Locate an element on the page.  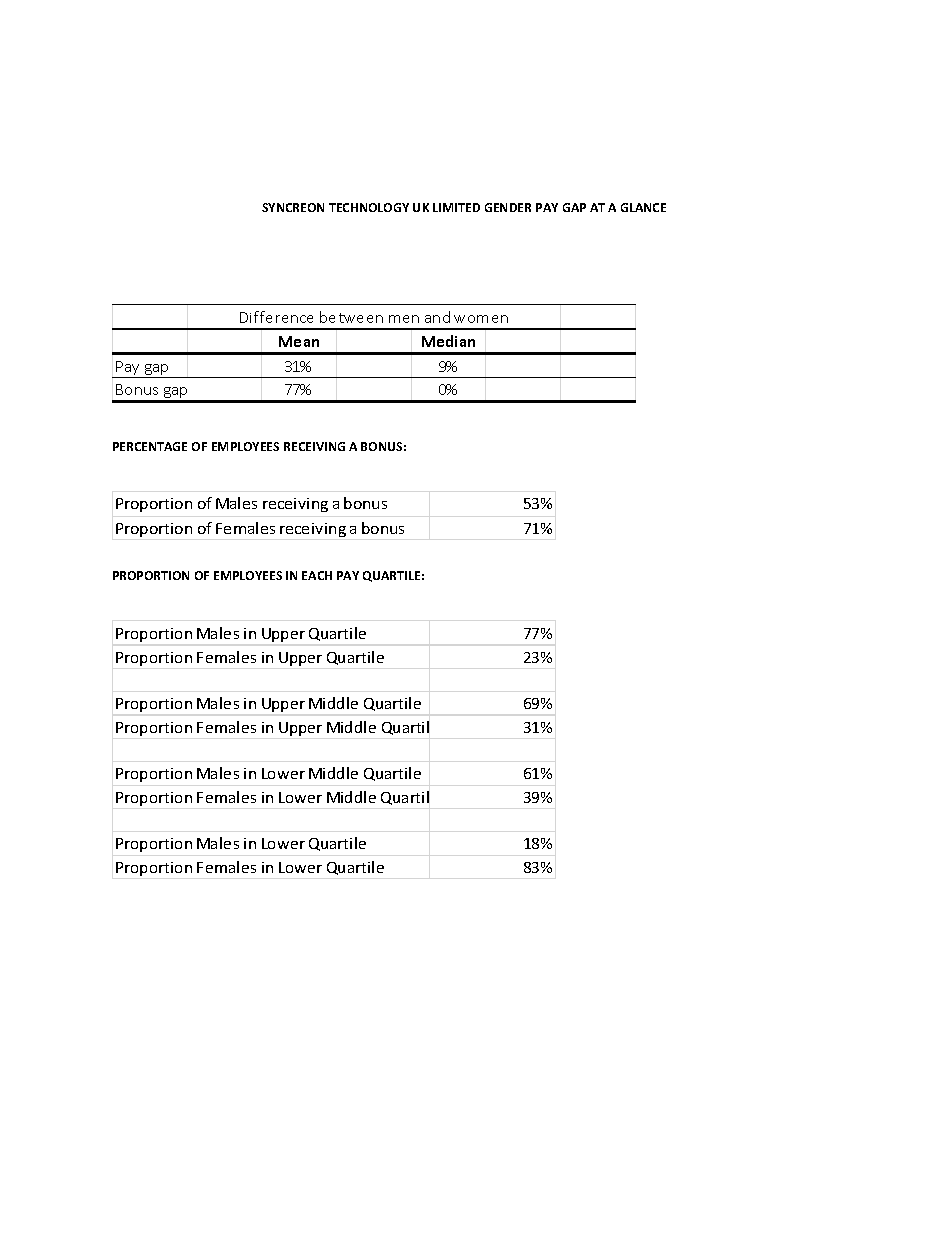
Median is located at coordinates (448, 341).
